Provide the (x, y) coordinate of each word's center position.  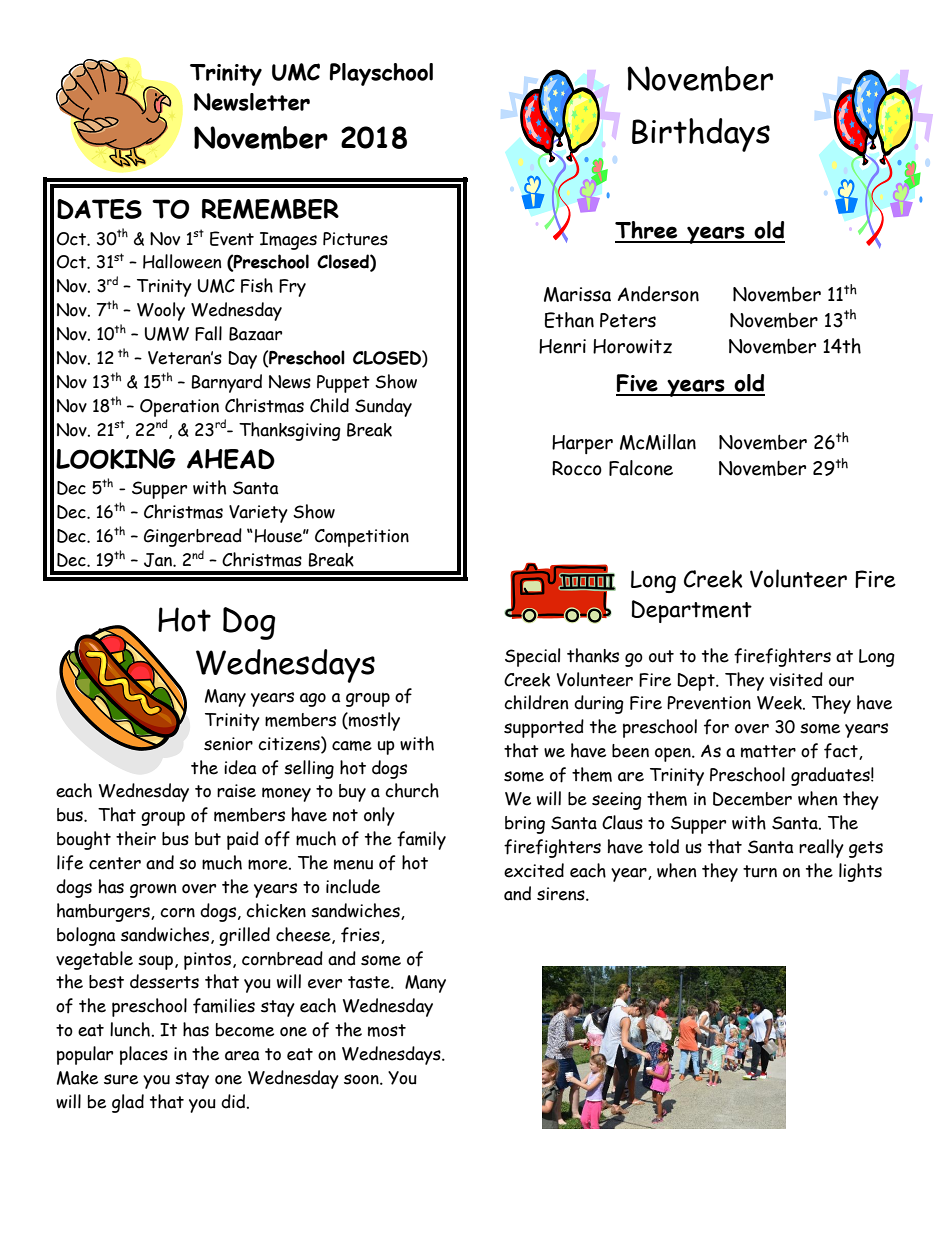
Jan (159, 560)
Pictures (355, 239)
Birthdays (701, 135)
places (144, 1055)
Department (692, 611)
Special (532, 657)
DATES (99, 209)
